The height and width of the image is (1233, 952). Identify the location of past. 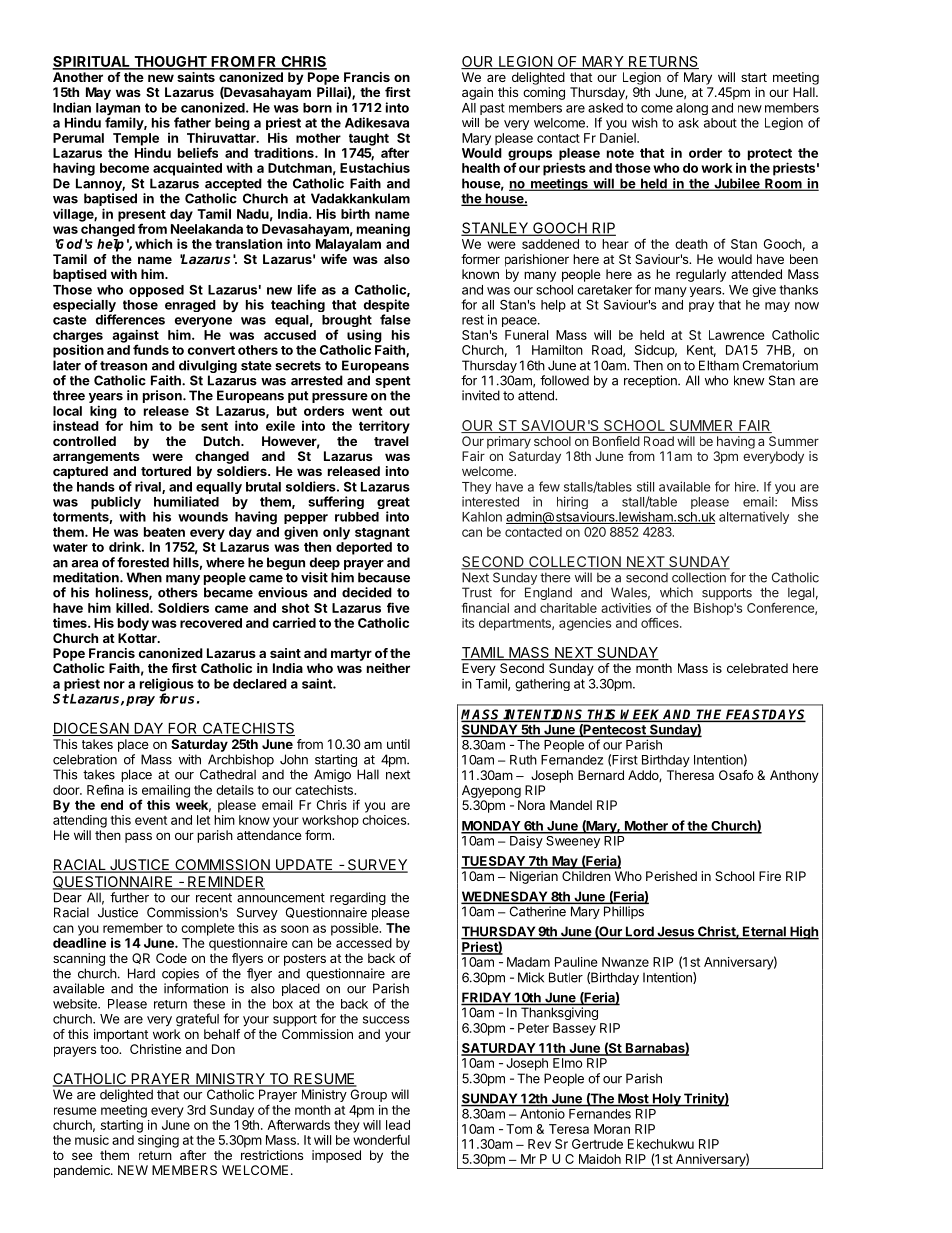
(492, 109).
